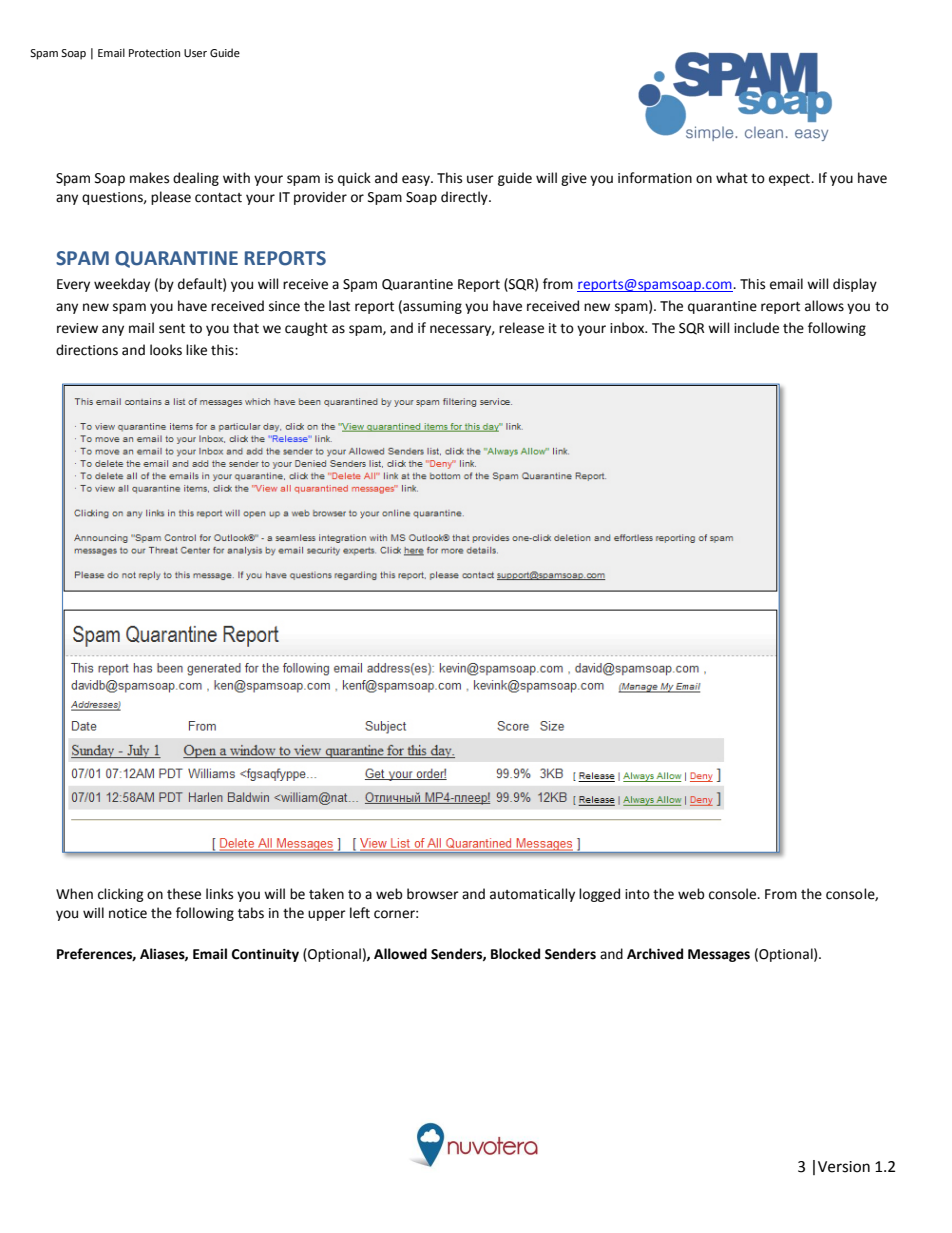 The image size is (952, 1233). I want to click on easy, so click(417, 180).
